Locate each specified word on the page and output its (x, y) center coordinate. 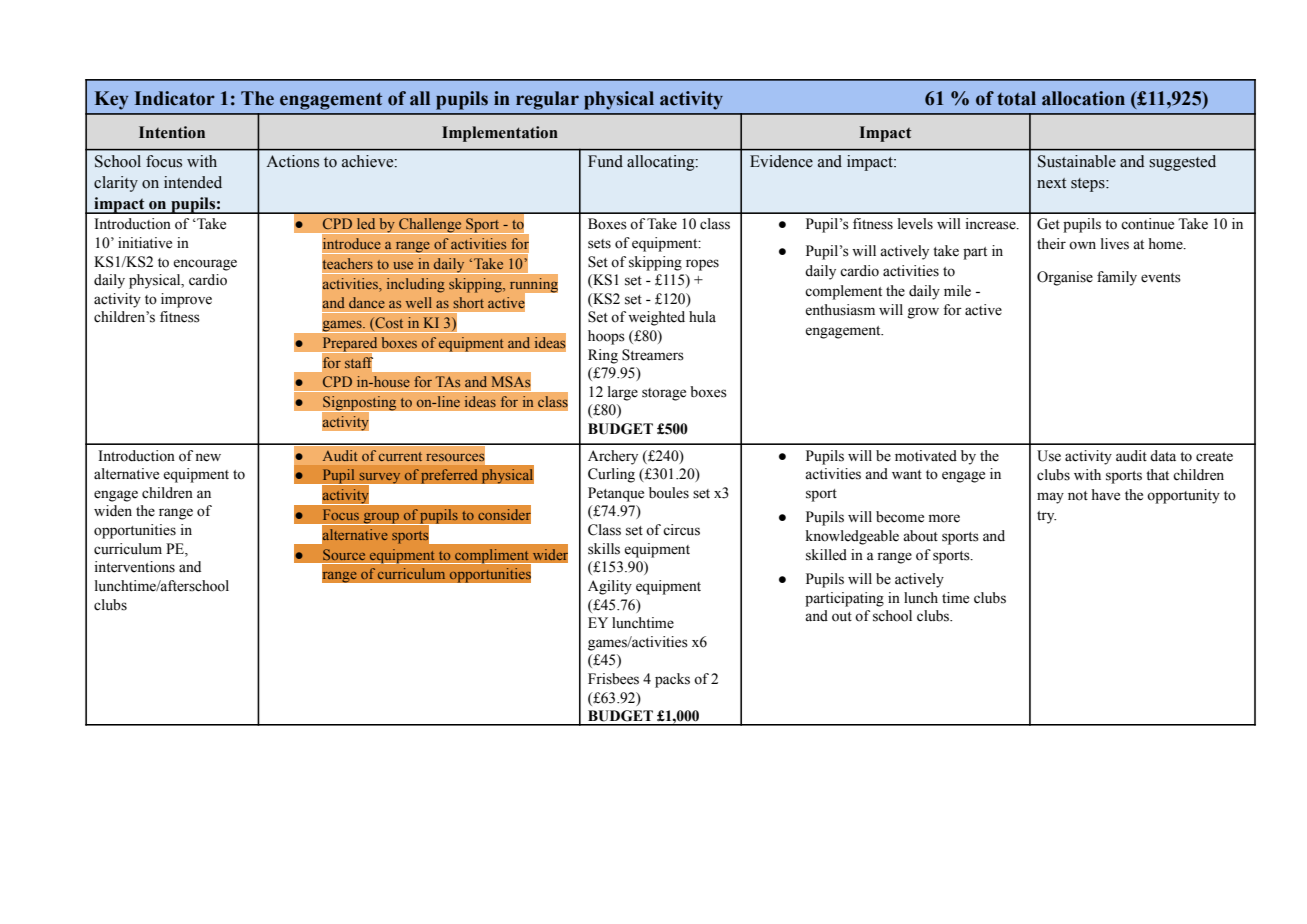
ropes (702, 265)
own (1082, 245)
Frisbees (613, 679)
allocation (1083, 98)
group (381, 519)
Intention (172, 132)
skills (604, 549)
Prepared (350, 345)
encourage (205, 265)
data (1163, 456)
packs (672, 680)
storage (664, 394)
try (1046, 517)
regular (547, 100)
